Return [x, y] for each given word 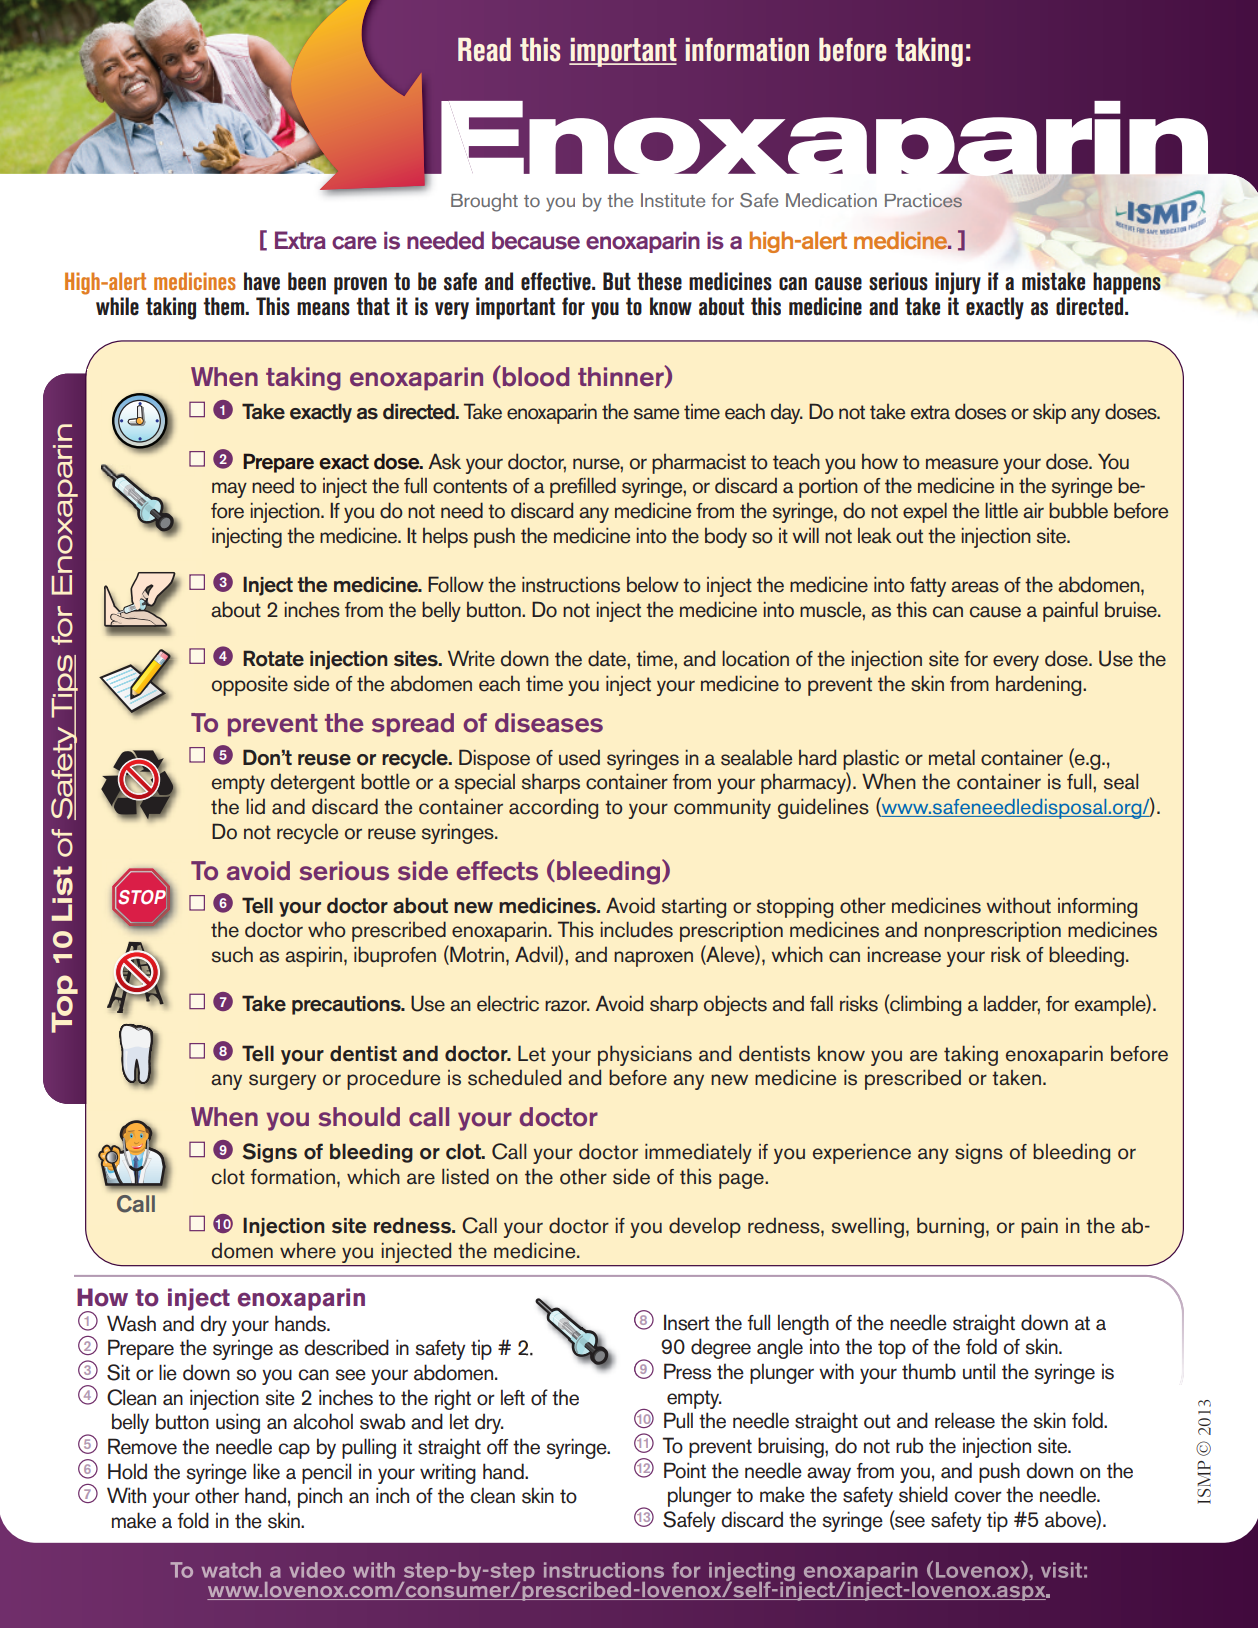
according [553, 808]
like [266, 1471]
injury [958, 283]
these [659, 281]
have [262, 281]
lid [255, 806]
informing [1097, 907]
